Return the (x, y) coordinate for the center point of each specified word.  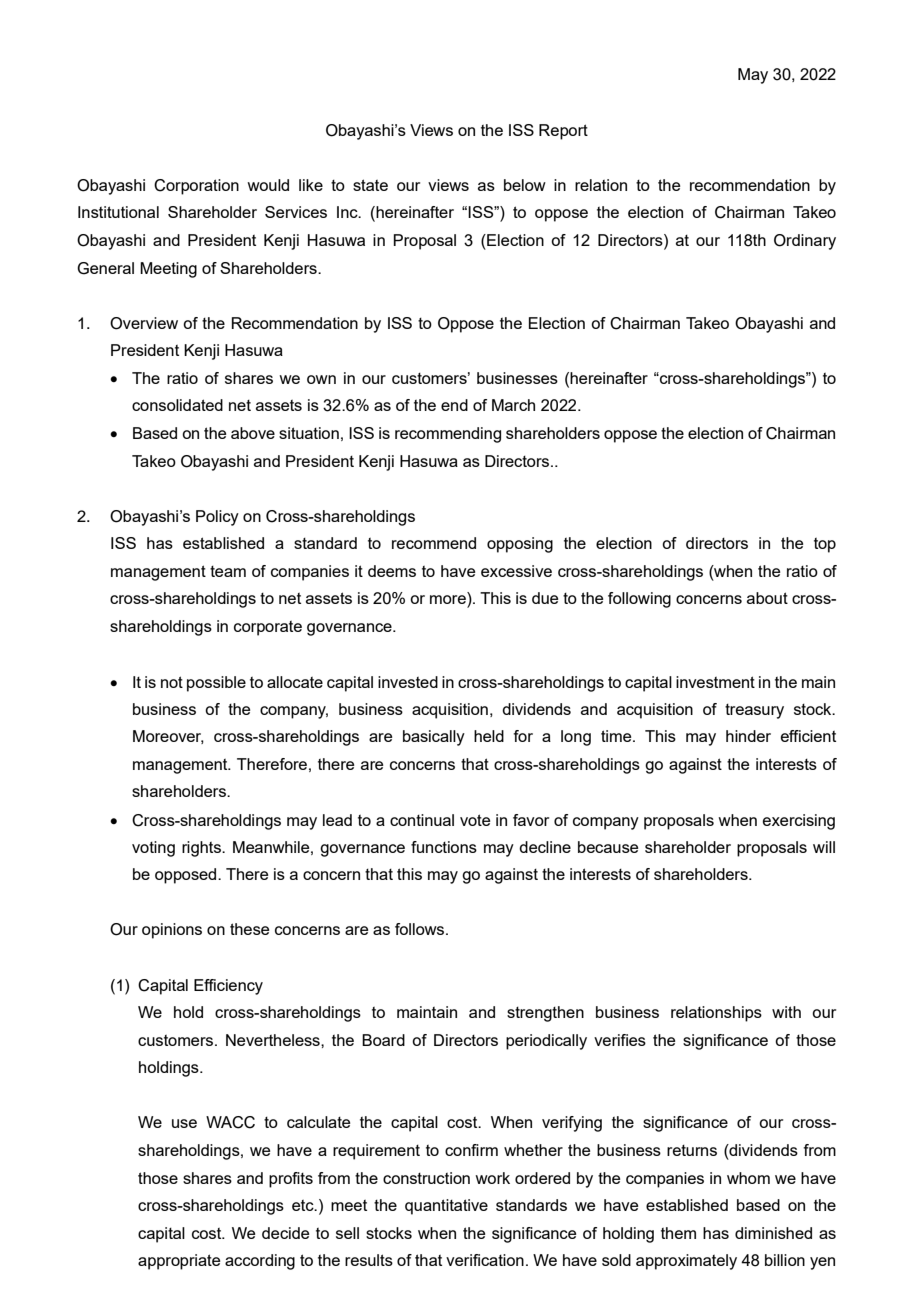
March (513, 405)
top (825, 545)
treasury (754, 711)
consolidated (177, 405)
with (786, 1012)
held (489, 736)
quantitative (446, 1207)
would (268, 185)
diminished (773, 1233)
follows (421, 929)
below (525, 185)
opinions (172, 931)
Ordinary (805, 242)
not (172, 682)
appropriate (179, 1262)
